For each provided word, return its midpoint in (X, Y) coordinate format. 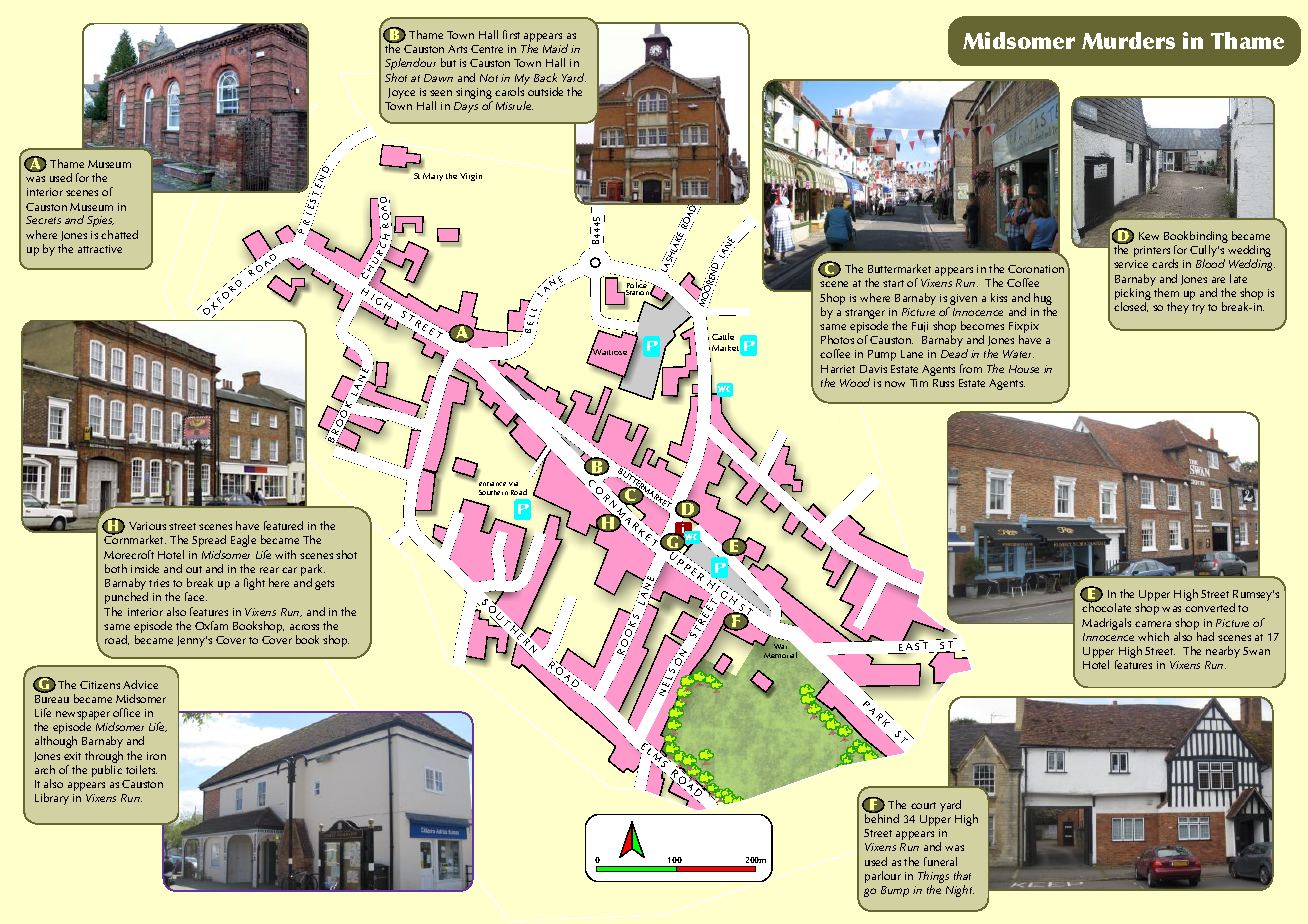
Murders (1128, 40)
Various (147, 526)
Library (52, 799)
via (513, 484)
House (1024, 369)
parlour (883, 877)
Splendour (410, 64)
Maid (555, 48)
